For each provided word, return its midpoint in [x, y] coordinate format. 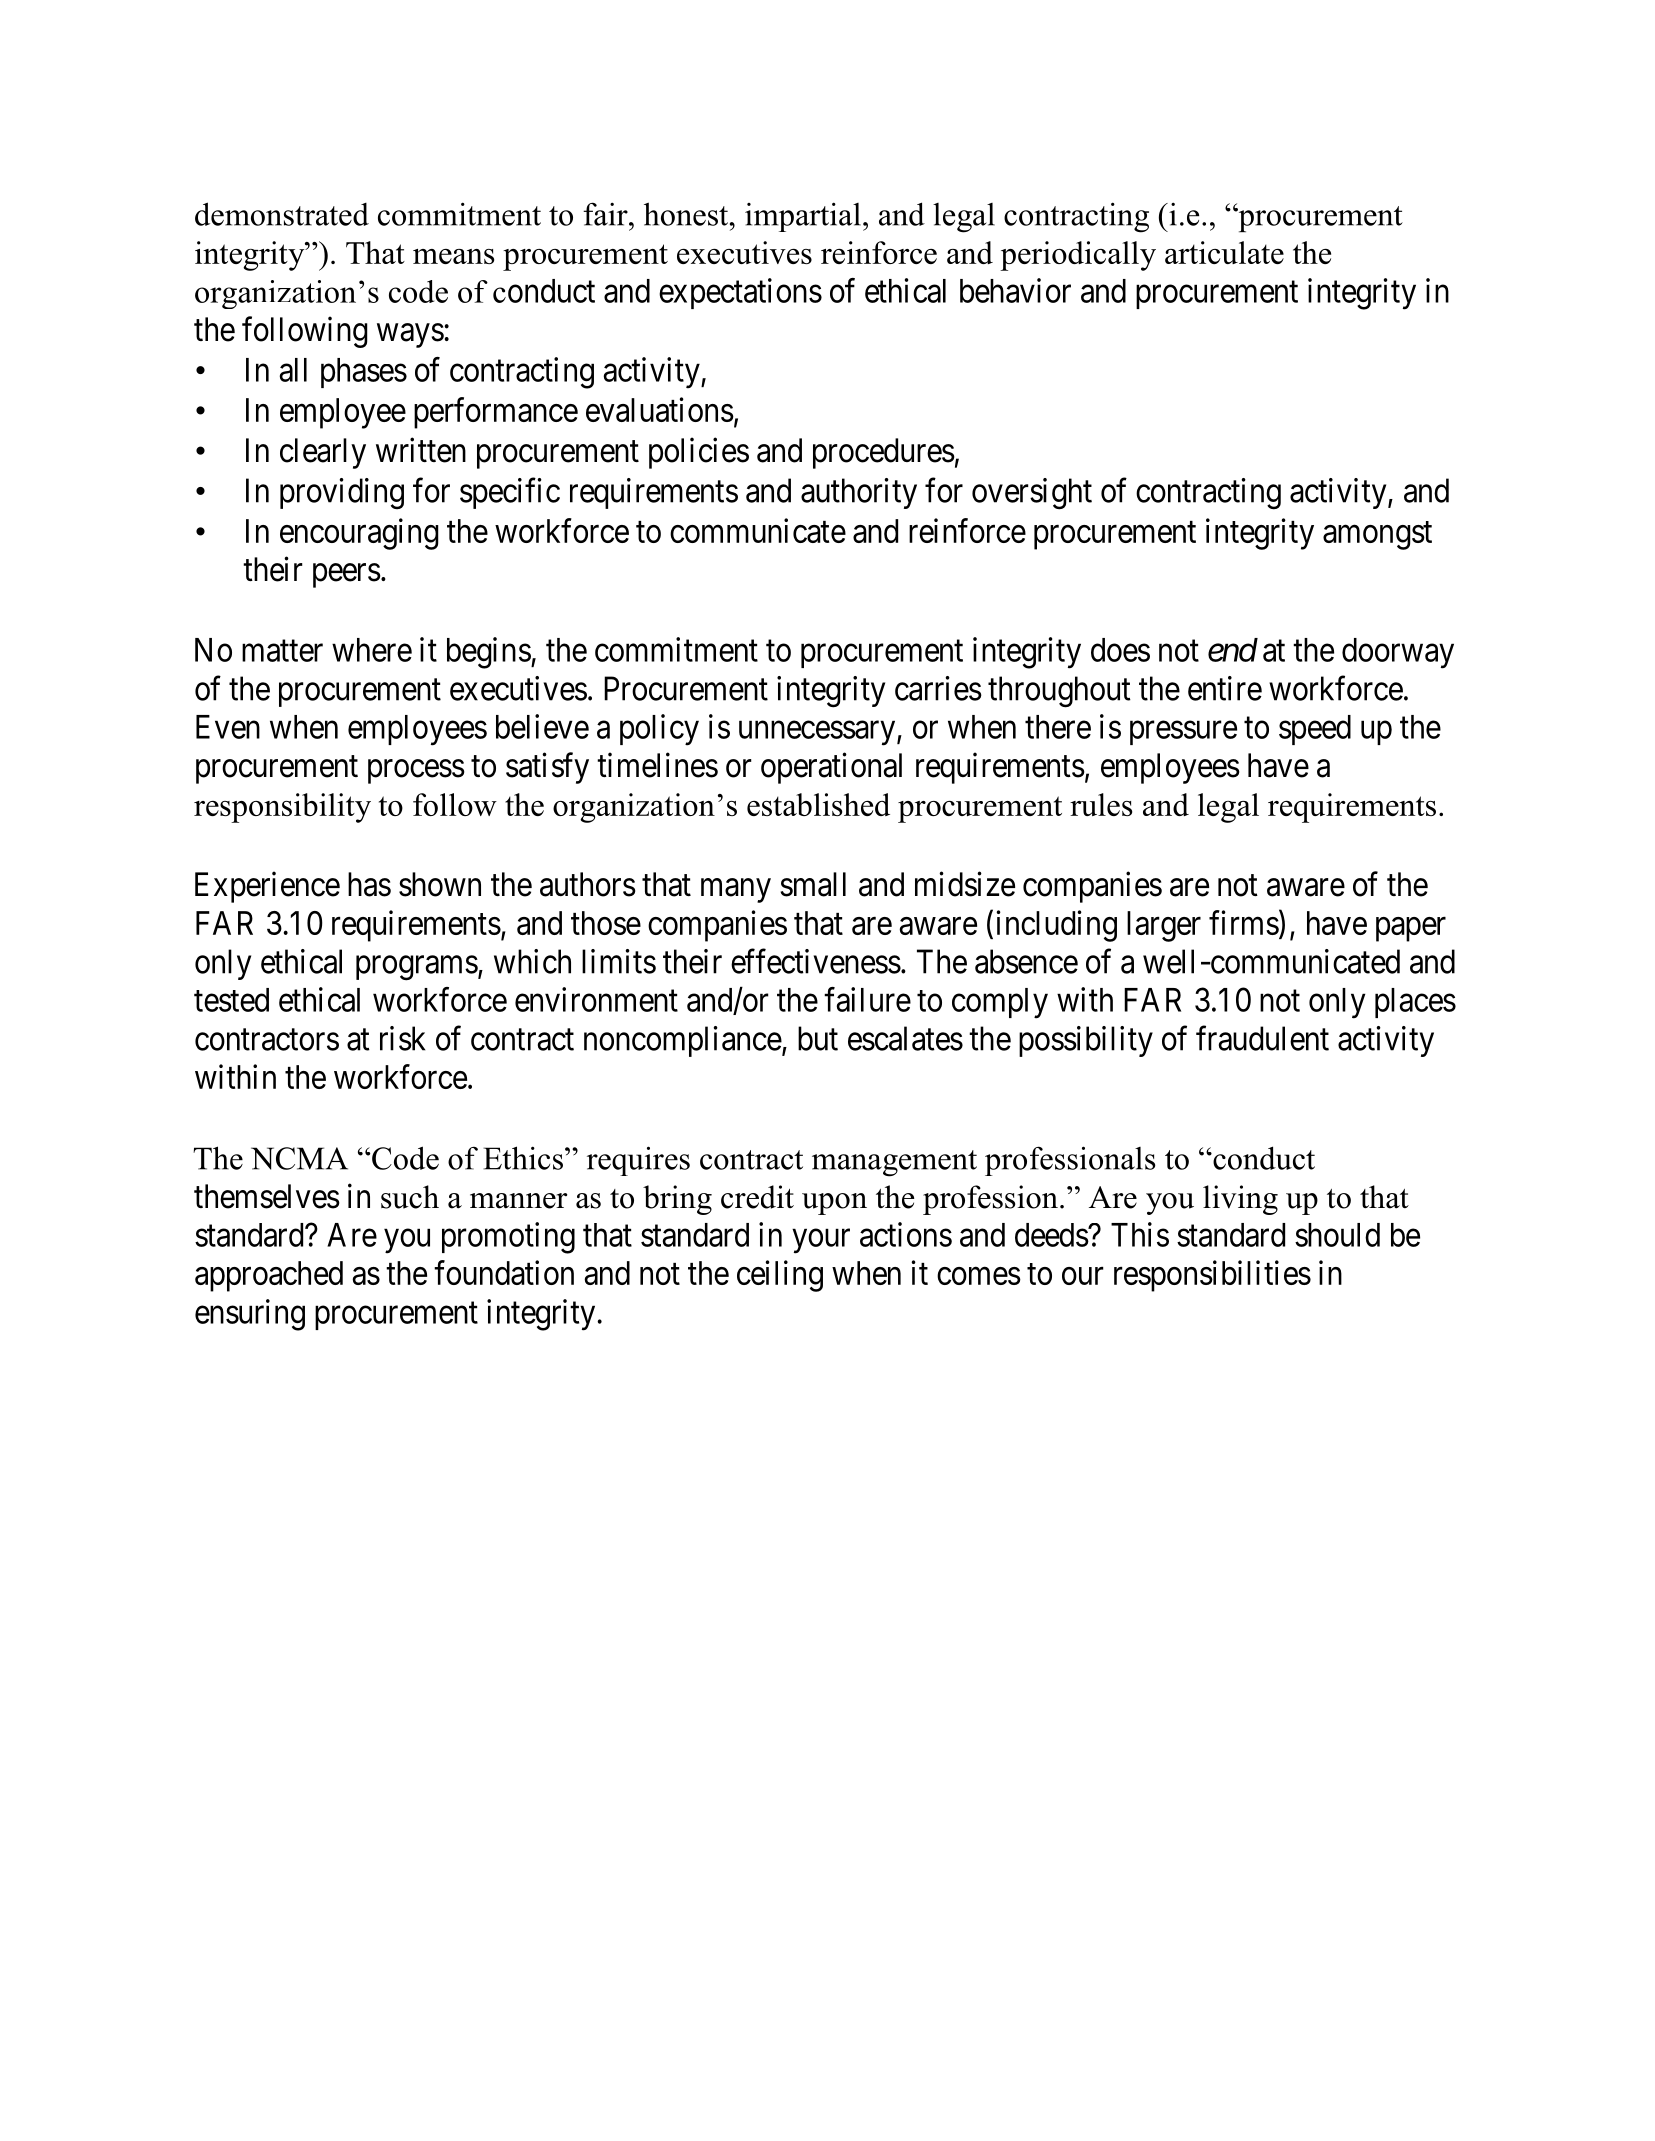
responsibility [282, 808]
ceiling [780, 1276]
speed [1315, 730]
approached [269, 1276]
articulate [1224, 252]
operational [831, 768]
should [1337, 1235]
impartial [803, 217]
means [453, 256]
